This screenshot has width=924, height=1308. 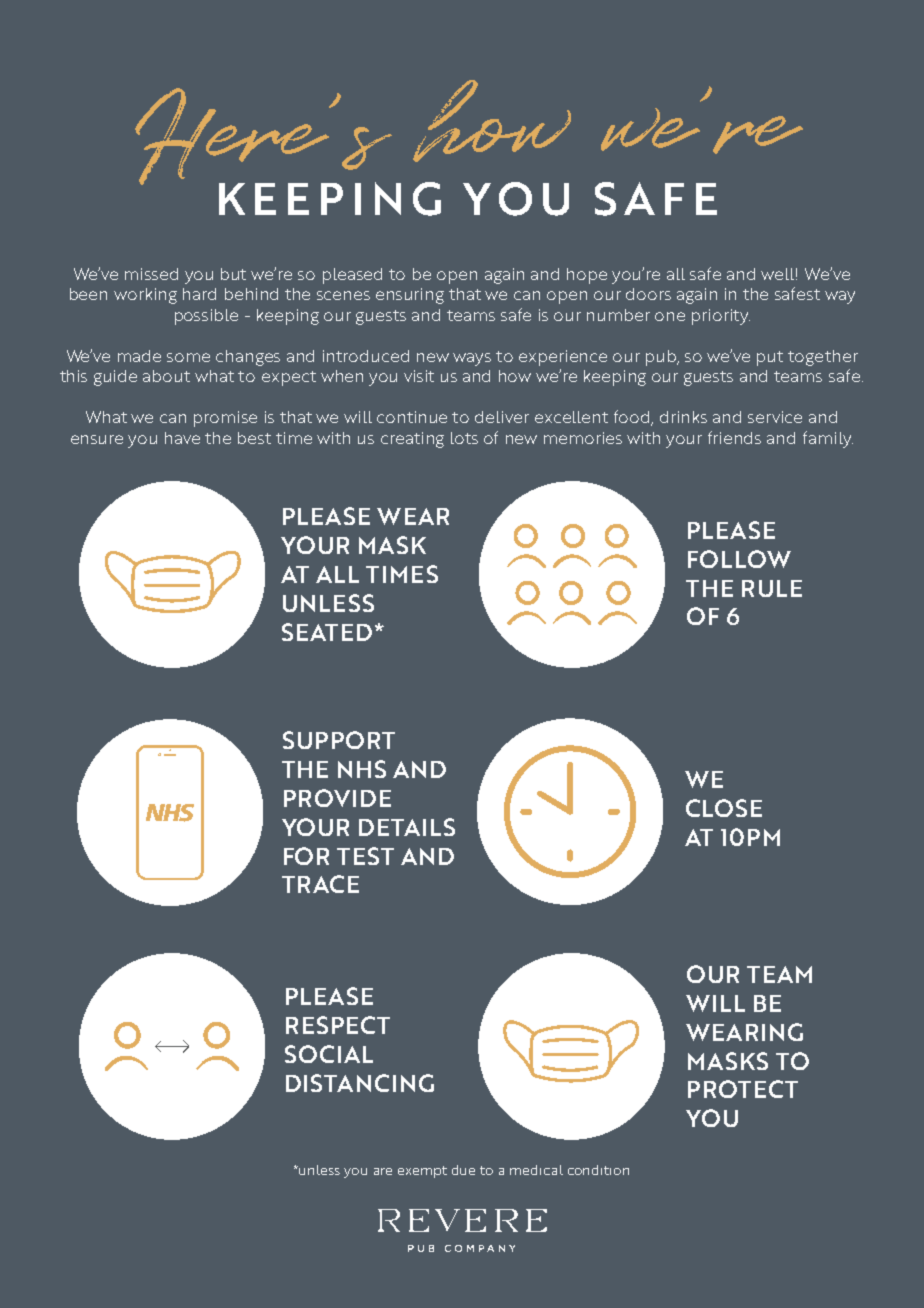 What do you see at coordinates (320, 884) in the screenshot?
I see `TRACE` at bounding box center [320, 884].
